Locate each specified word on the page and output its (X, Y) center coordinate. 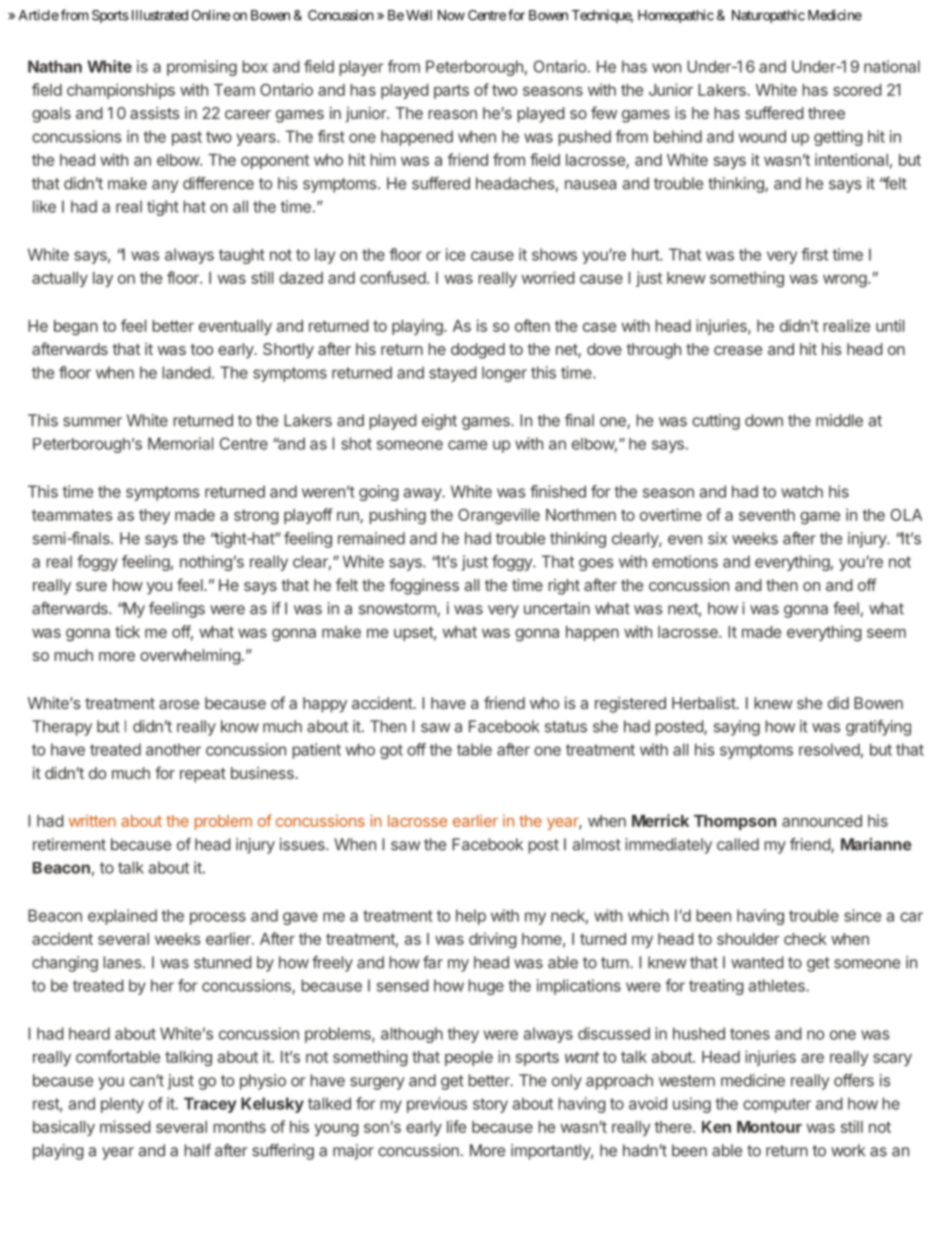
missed (125, 1126)
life (456, 1126)
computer (777, 1105)
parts (451, 91)
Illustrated (158, 15)
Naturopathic (768, 16)
